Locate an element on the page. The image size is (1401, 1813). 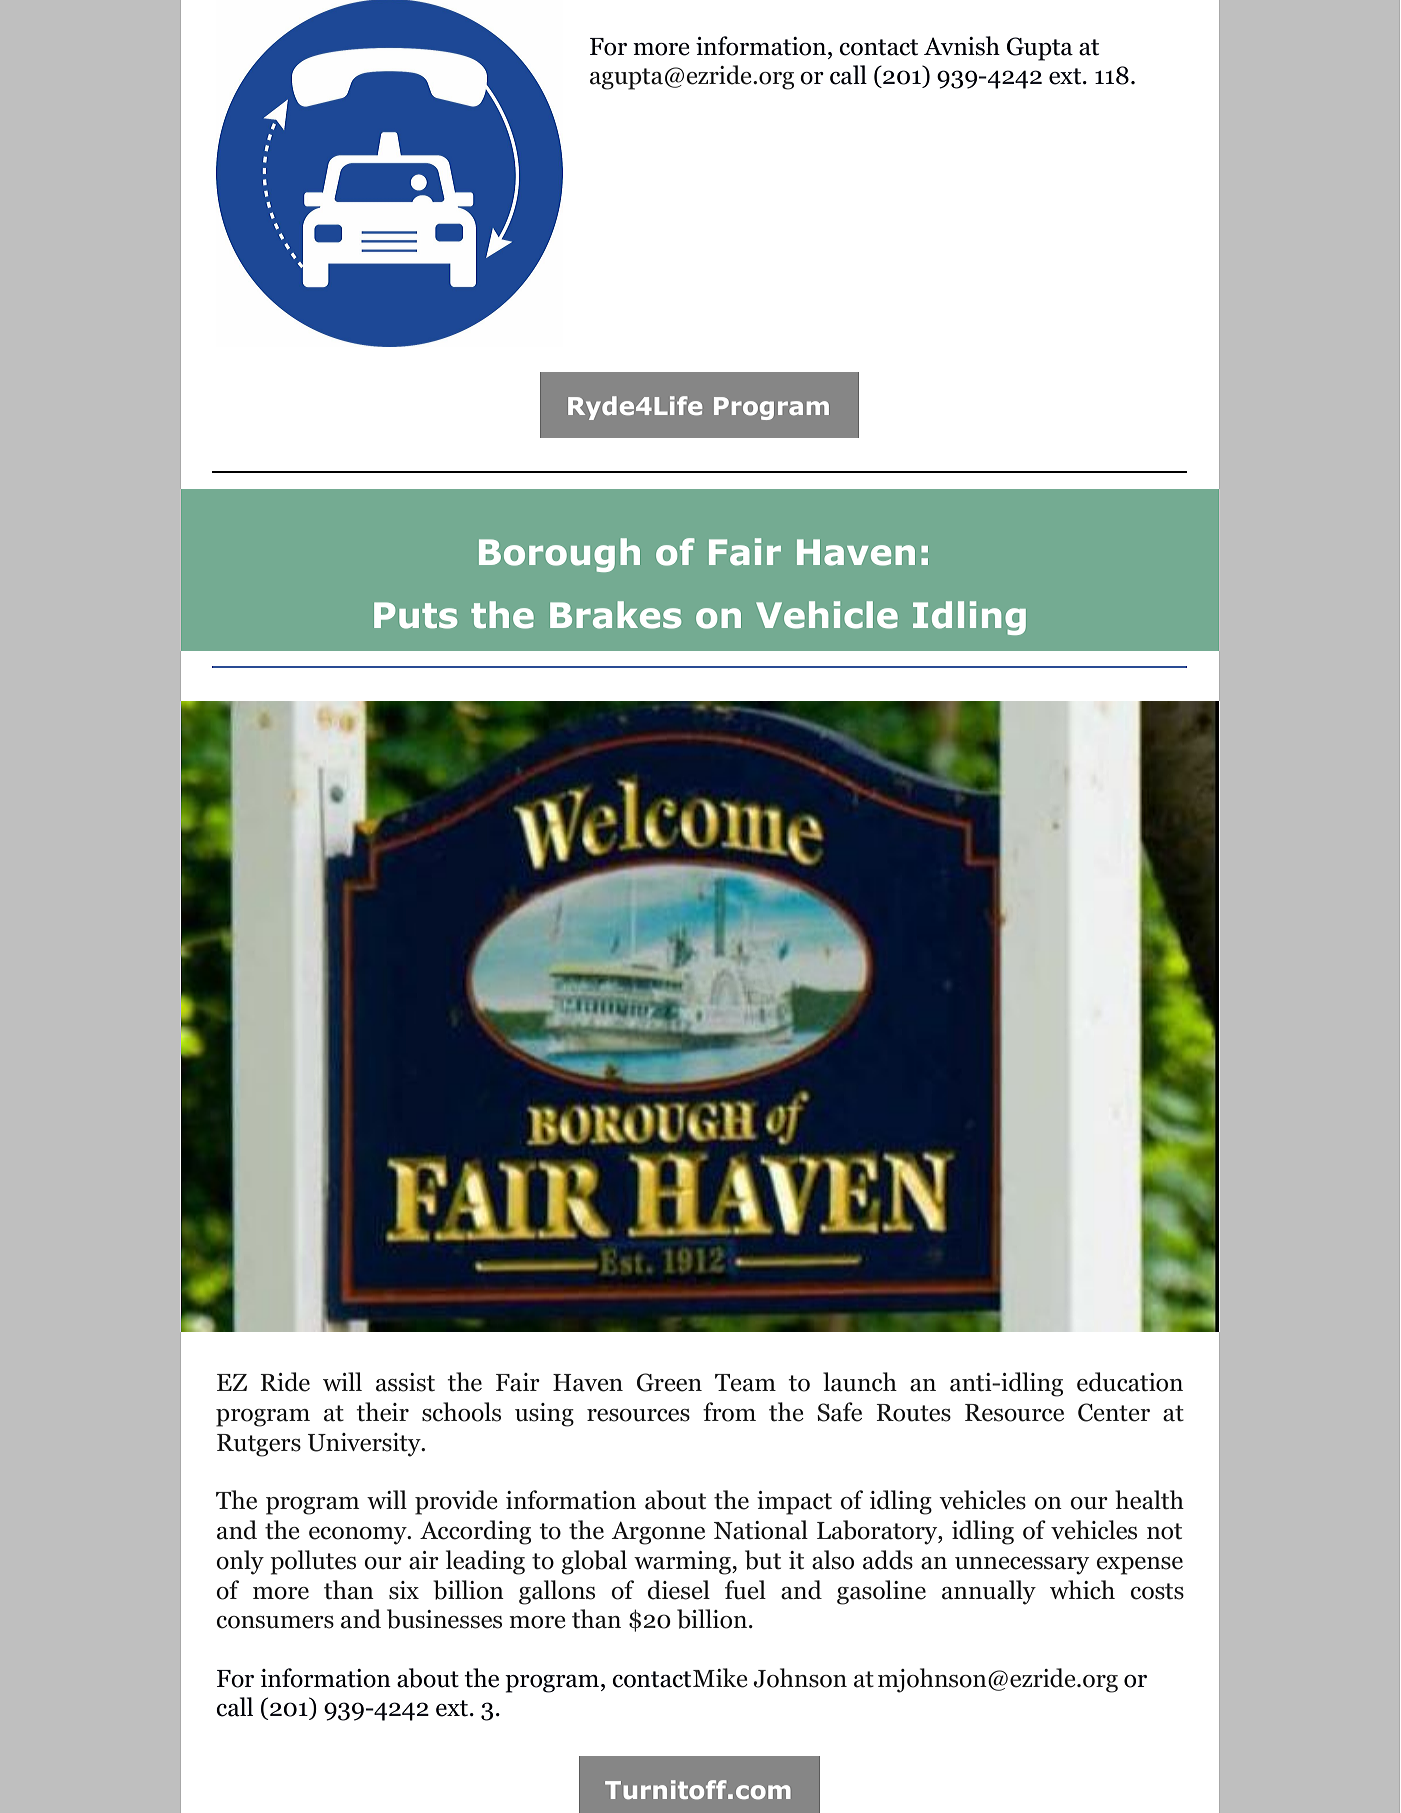
Green is located at coordinates (669, 1382).
